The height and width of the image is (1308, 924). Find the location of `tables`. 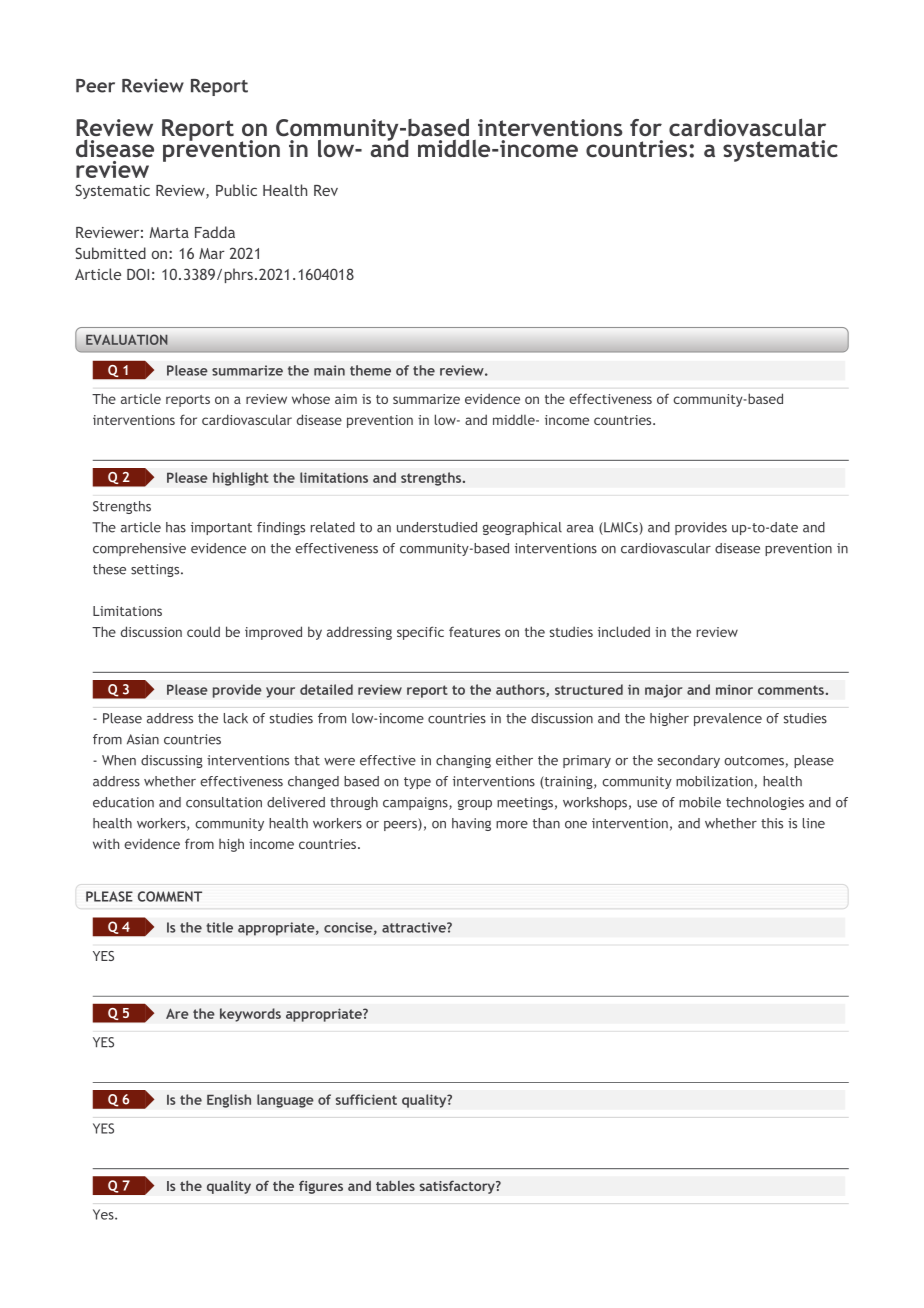

tables is located at coordinates (395, 1185).
